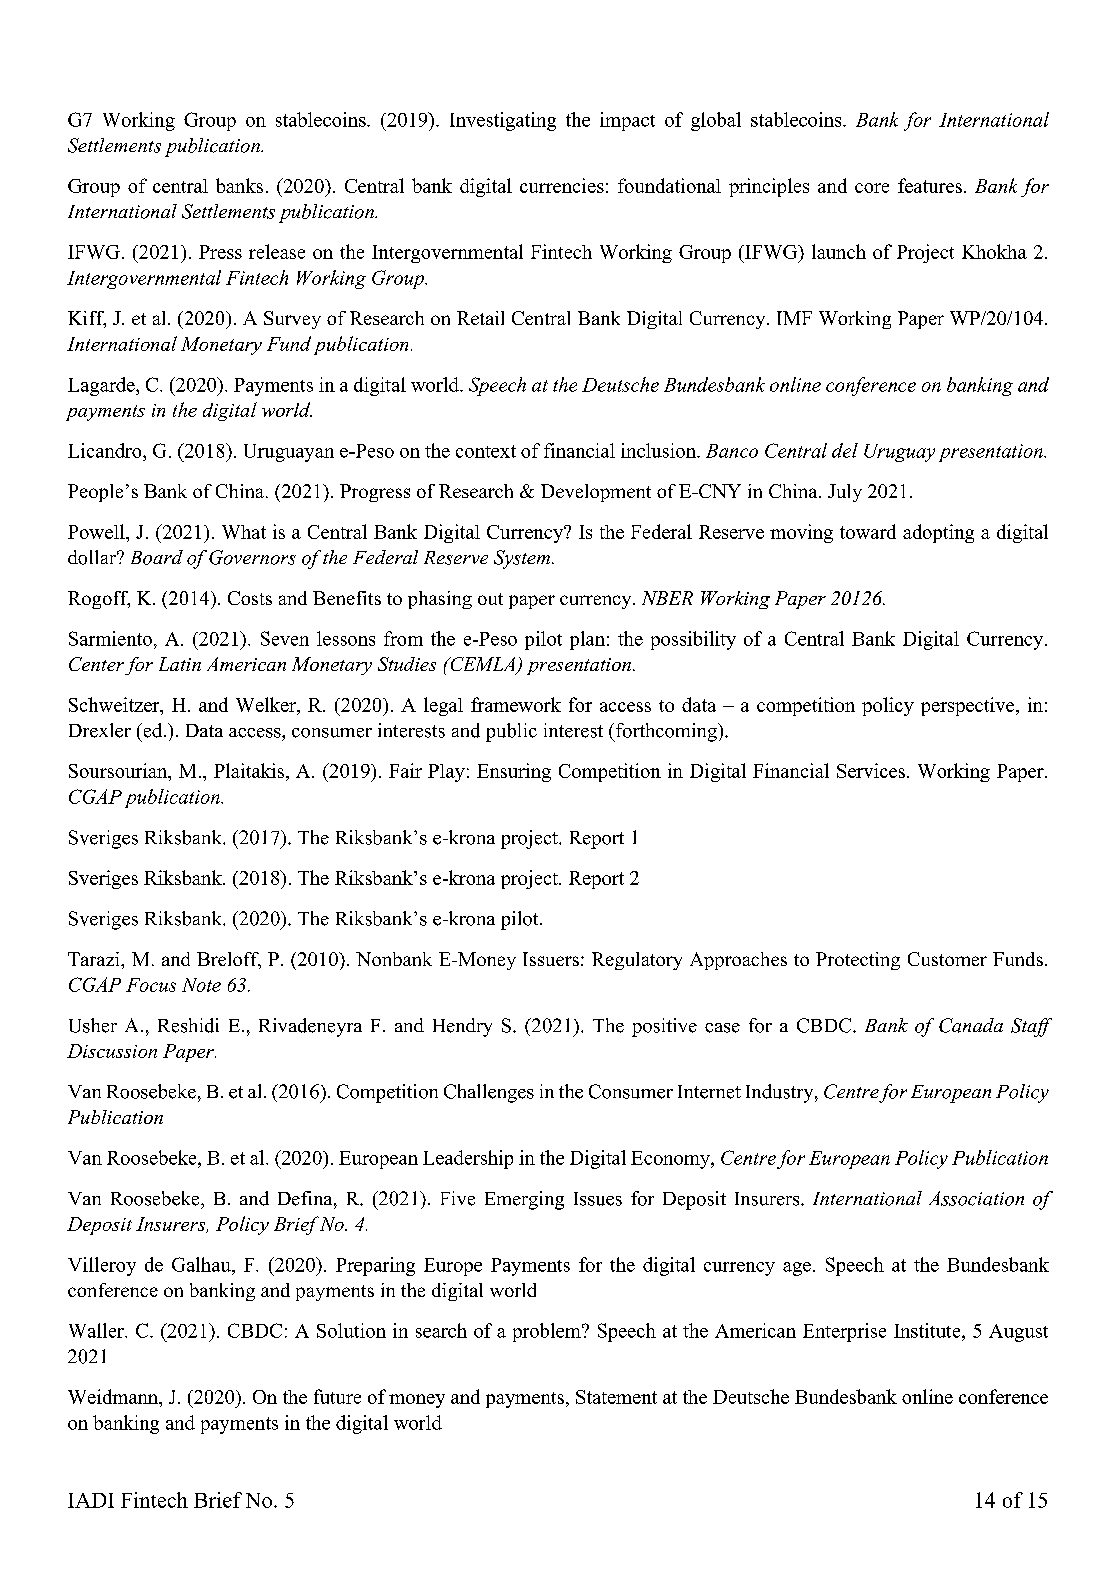 This image has width=1116, height=1579. I want to click on Statement, so click(616, 1397).
